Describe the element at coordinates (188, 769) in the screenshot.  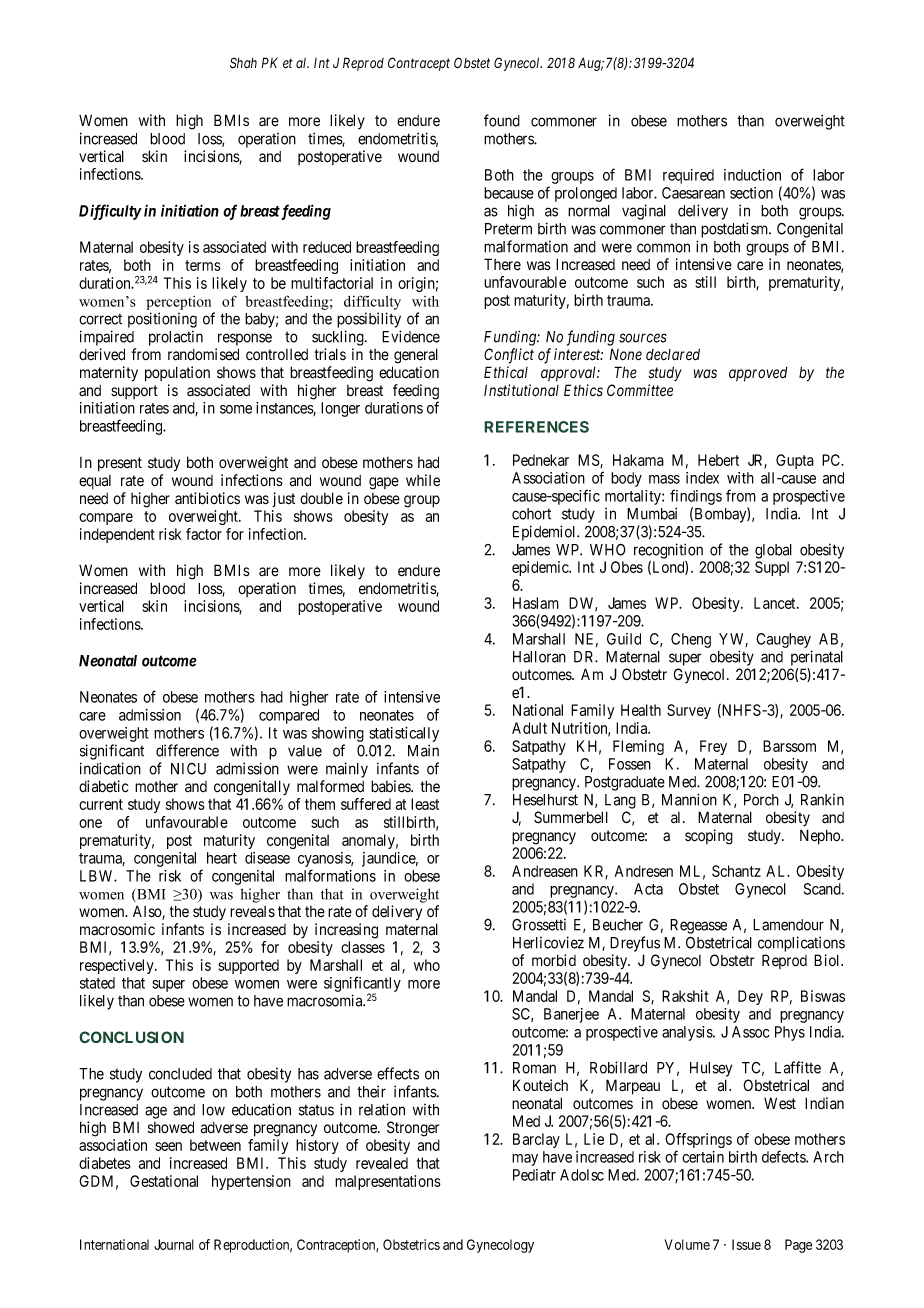
I see `NICU` at that location.
